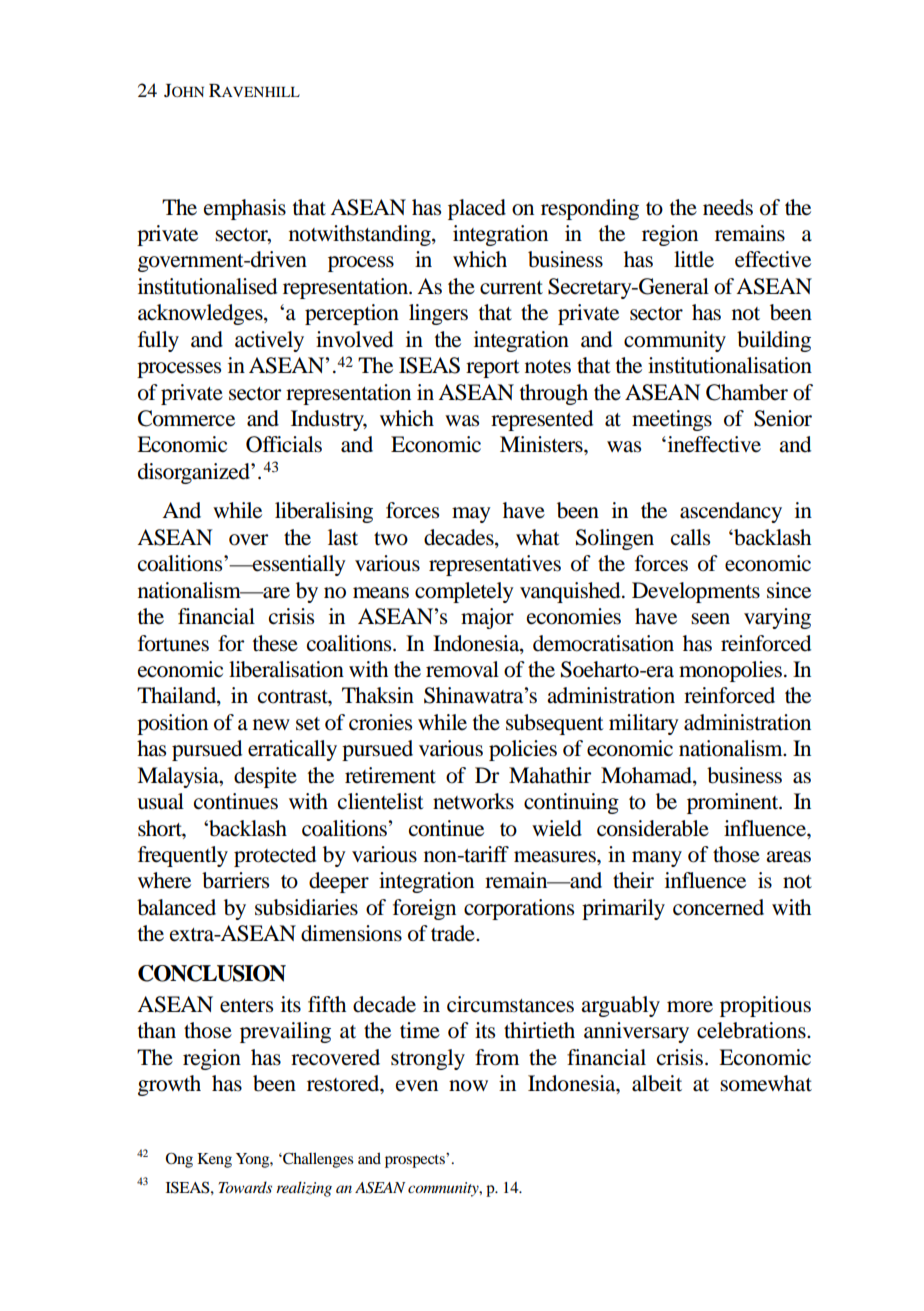  What do you see at coordinates (416, 1160) in the image?
I see `prospects` at bounding box center [416, 1160].
